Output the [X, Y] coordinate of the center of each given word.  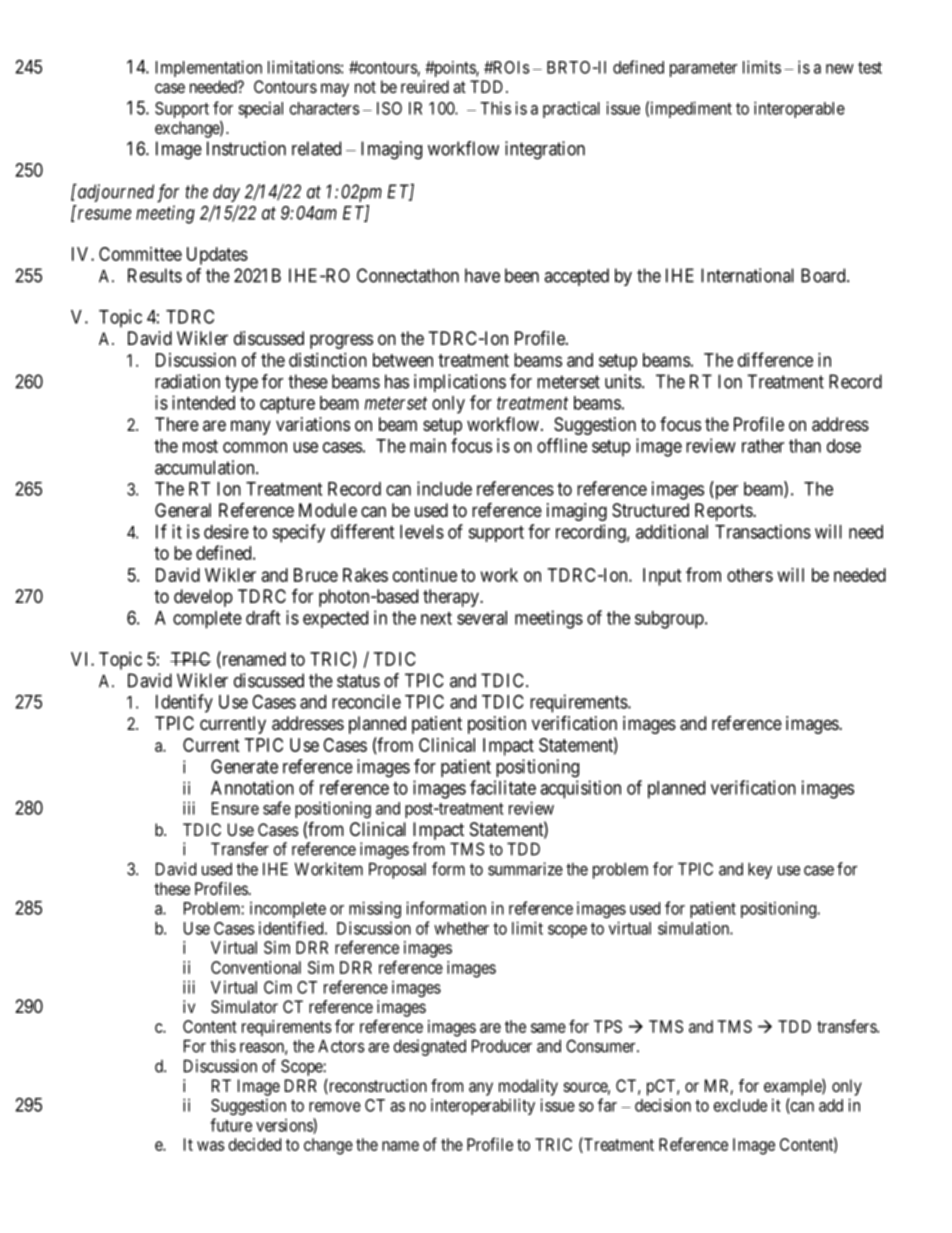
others [750, 575]
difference [775, 359]
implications [460, 383]
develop [203, 598]
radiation [187, 381]
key [760, 870]
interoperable [799, 109]
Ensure [235, 808]
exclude [740, 1105]
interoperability [483, 1106]
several [482, 618]
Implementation [209, 68]
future [231, 1125]
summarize [525, 869]
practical [571, 109]
